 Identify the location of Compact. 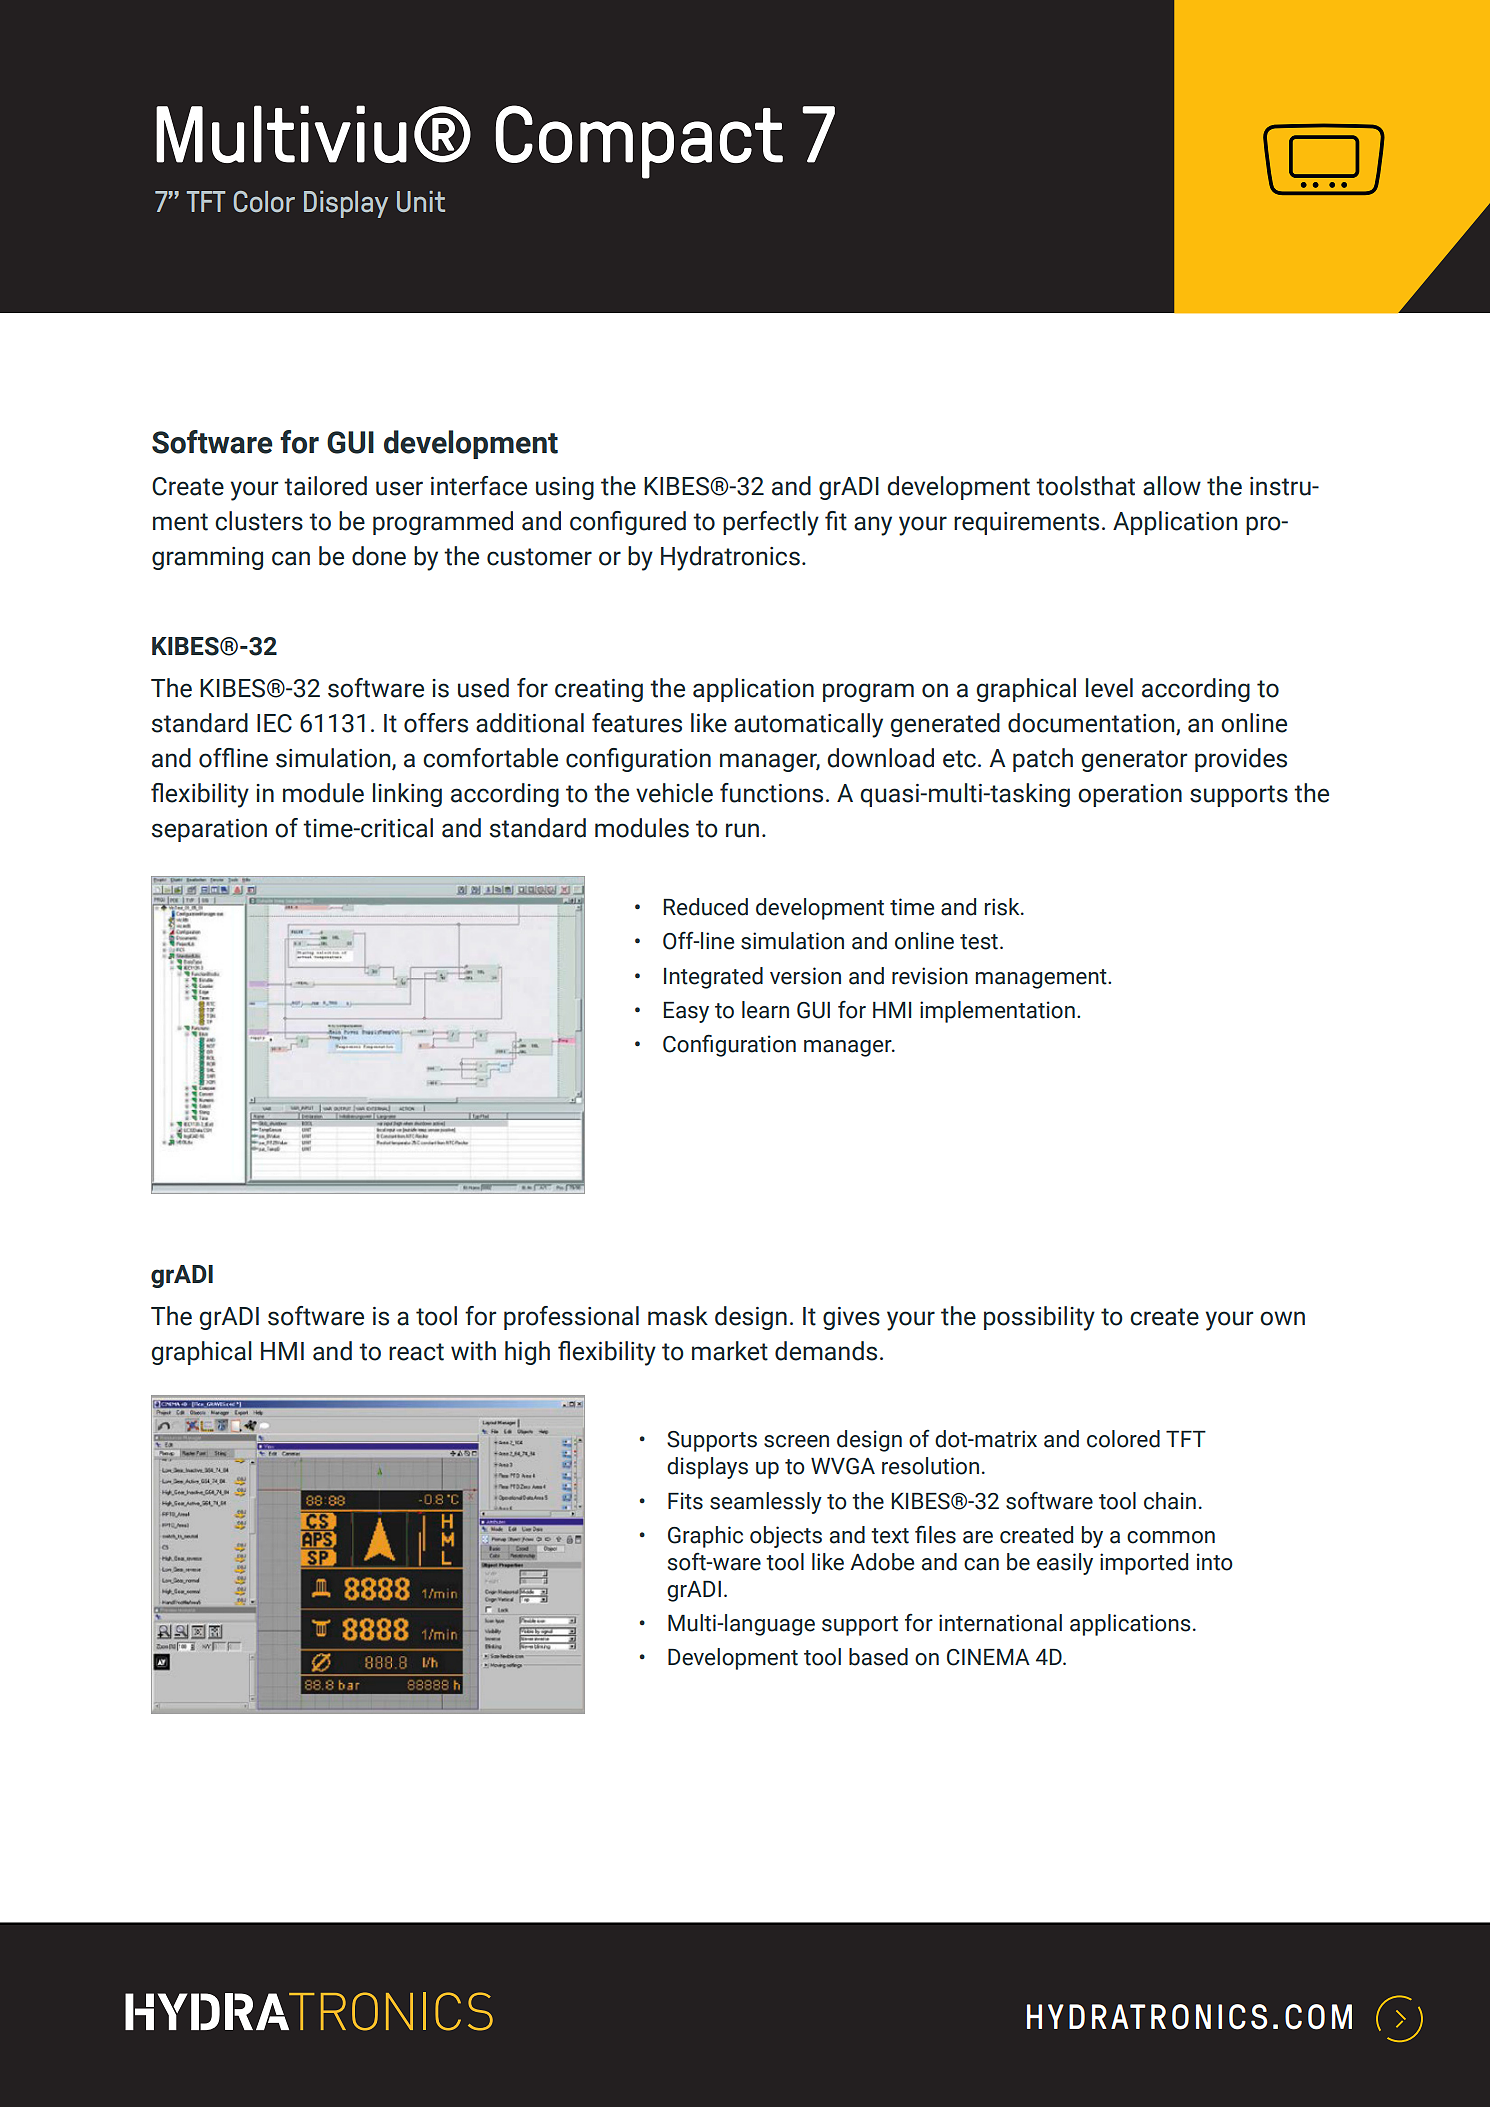
(639, 142).
